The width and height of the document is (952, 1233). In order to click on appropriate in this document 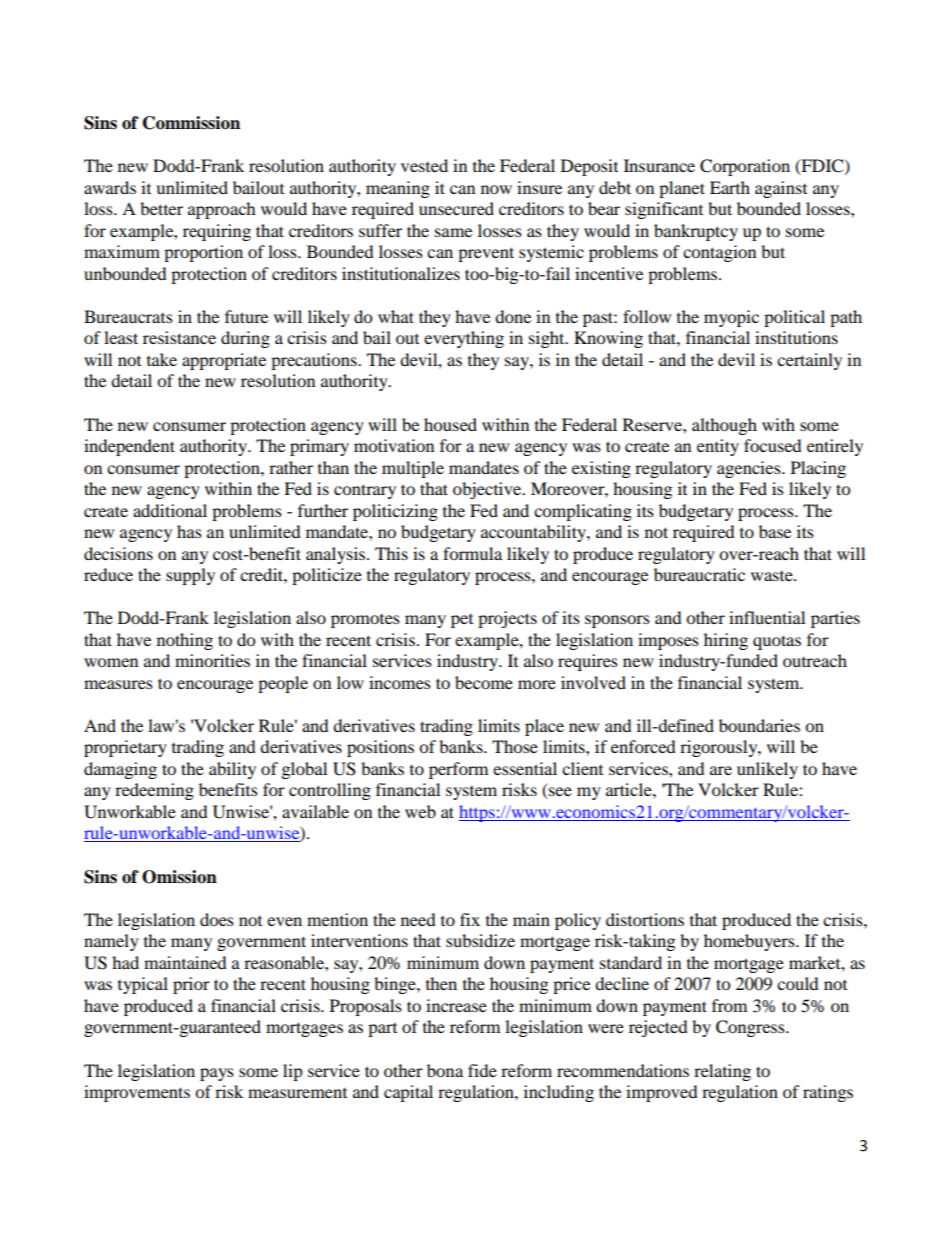, I will do `click(224, 361)`.
